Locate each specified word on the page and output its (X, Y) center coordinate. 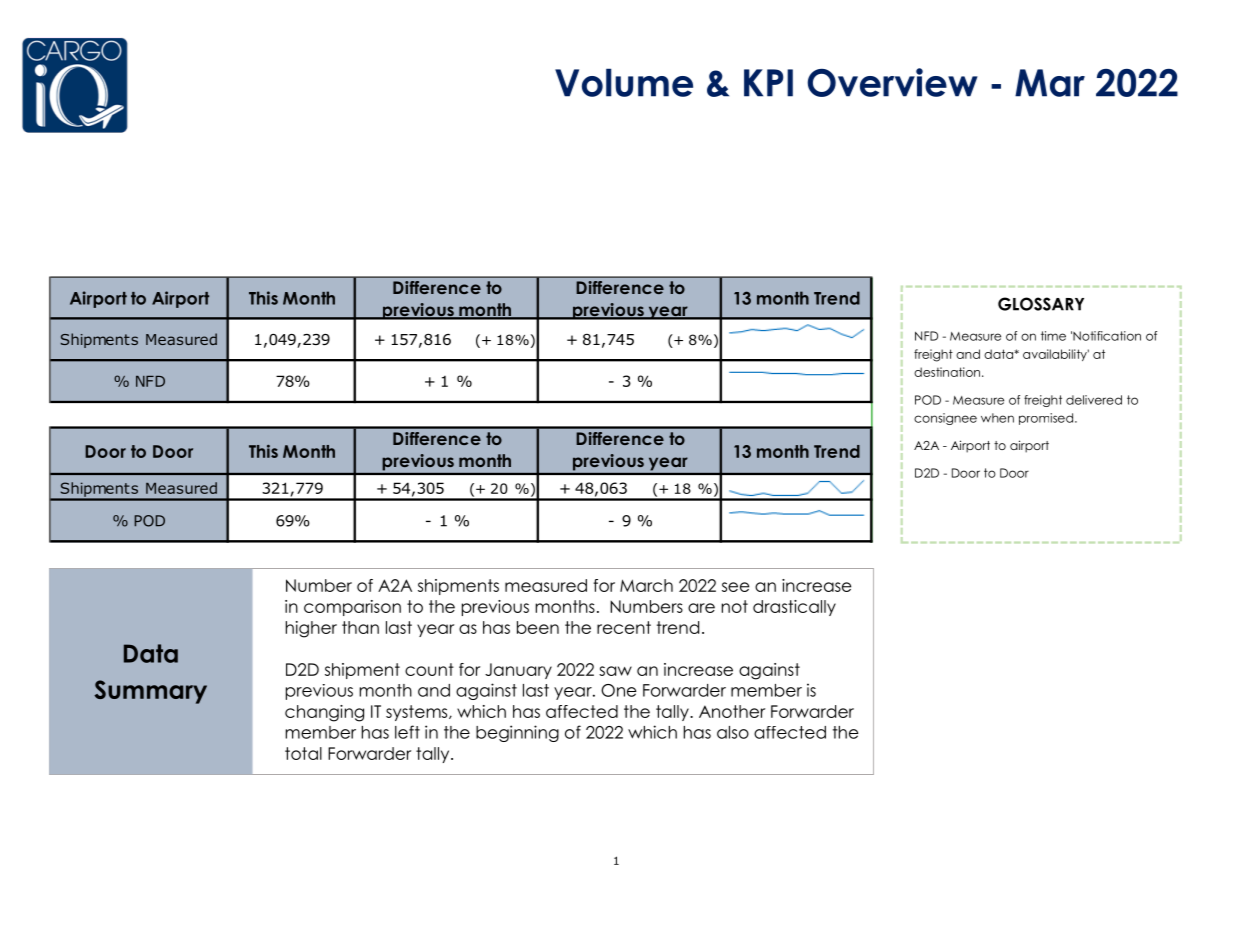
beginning (517, 733)
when (997, 418)
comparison (352, 608)
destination (947, 372)
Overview (892, 82)
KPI (768, 83)
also (733, 732)
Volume (624, 82)
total (303, 753)
